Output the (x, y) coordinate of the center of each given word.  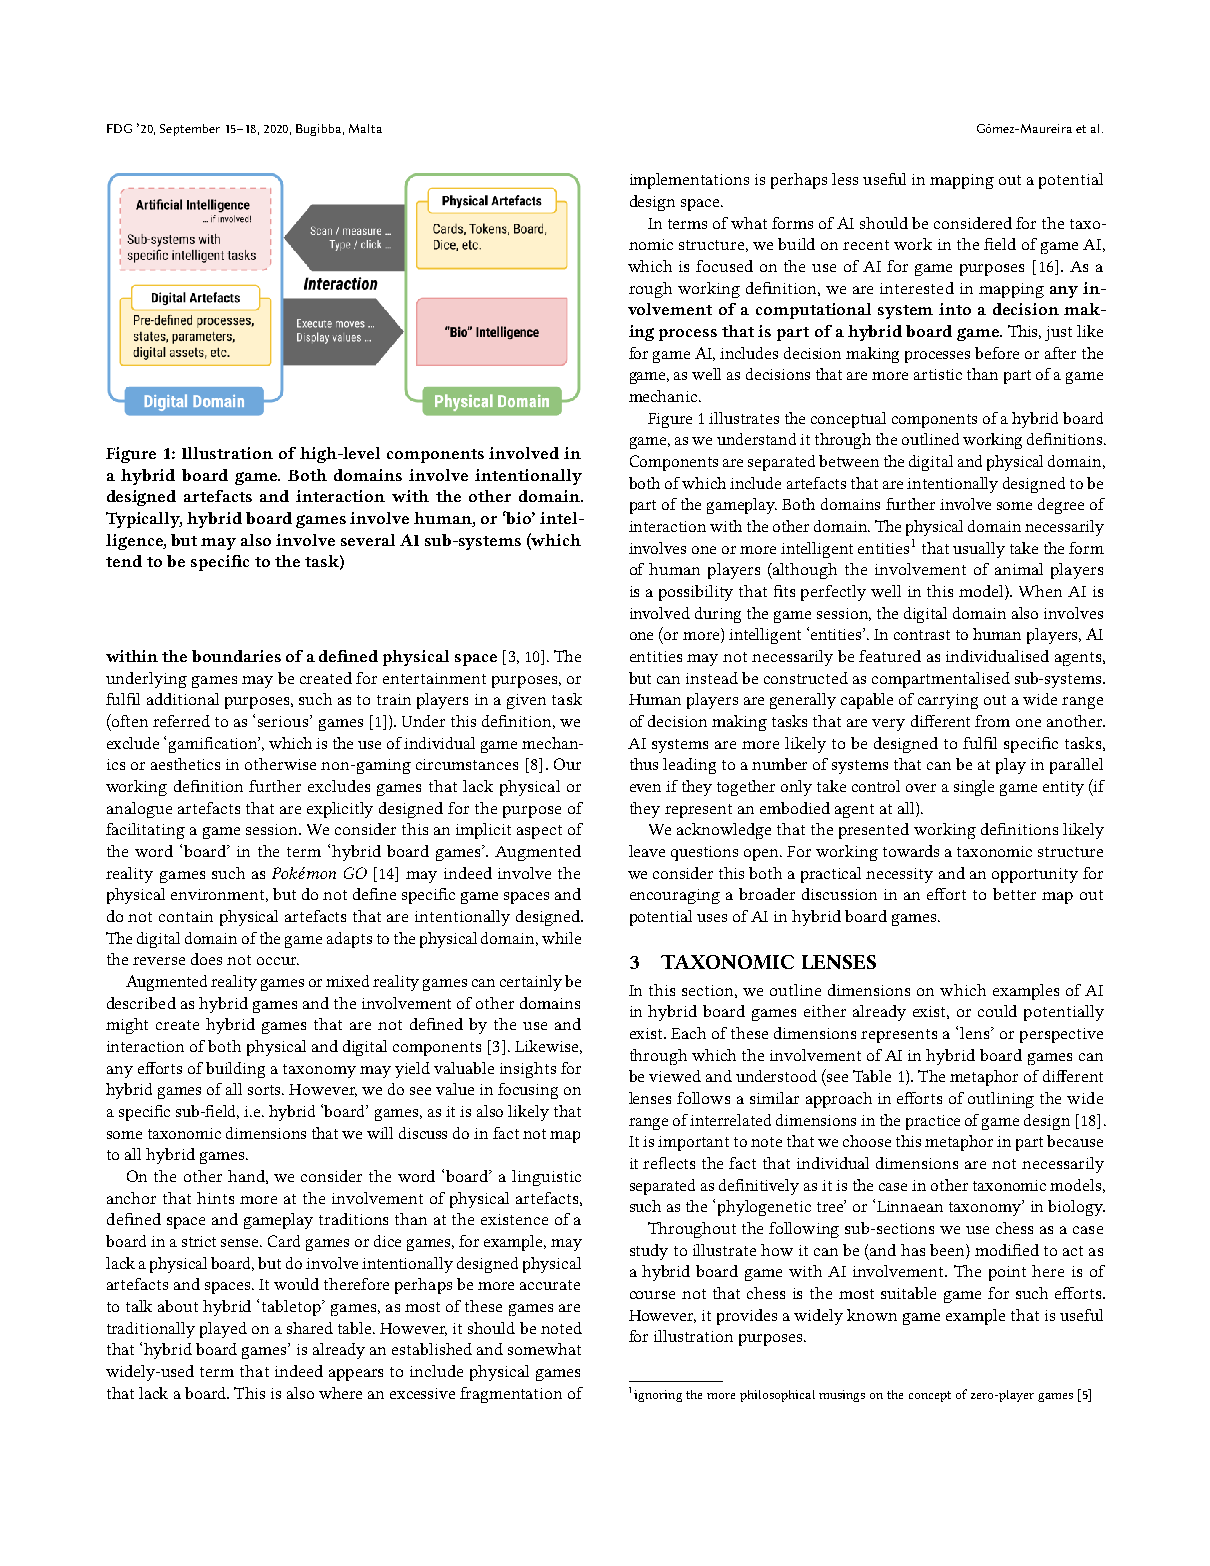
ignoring (658, 1396)
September (190, 130)
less (845, 179)
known (872, 1315)
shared (310, 1328)
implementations (689, 181)
